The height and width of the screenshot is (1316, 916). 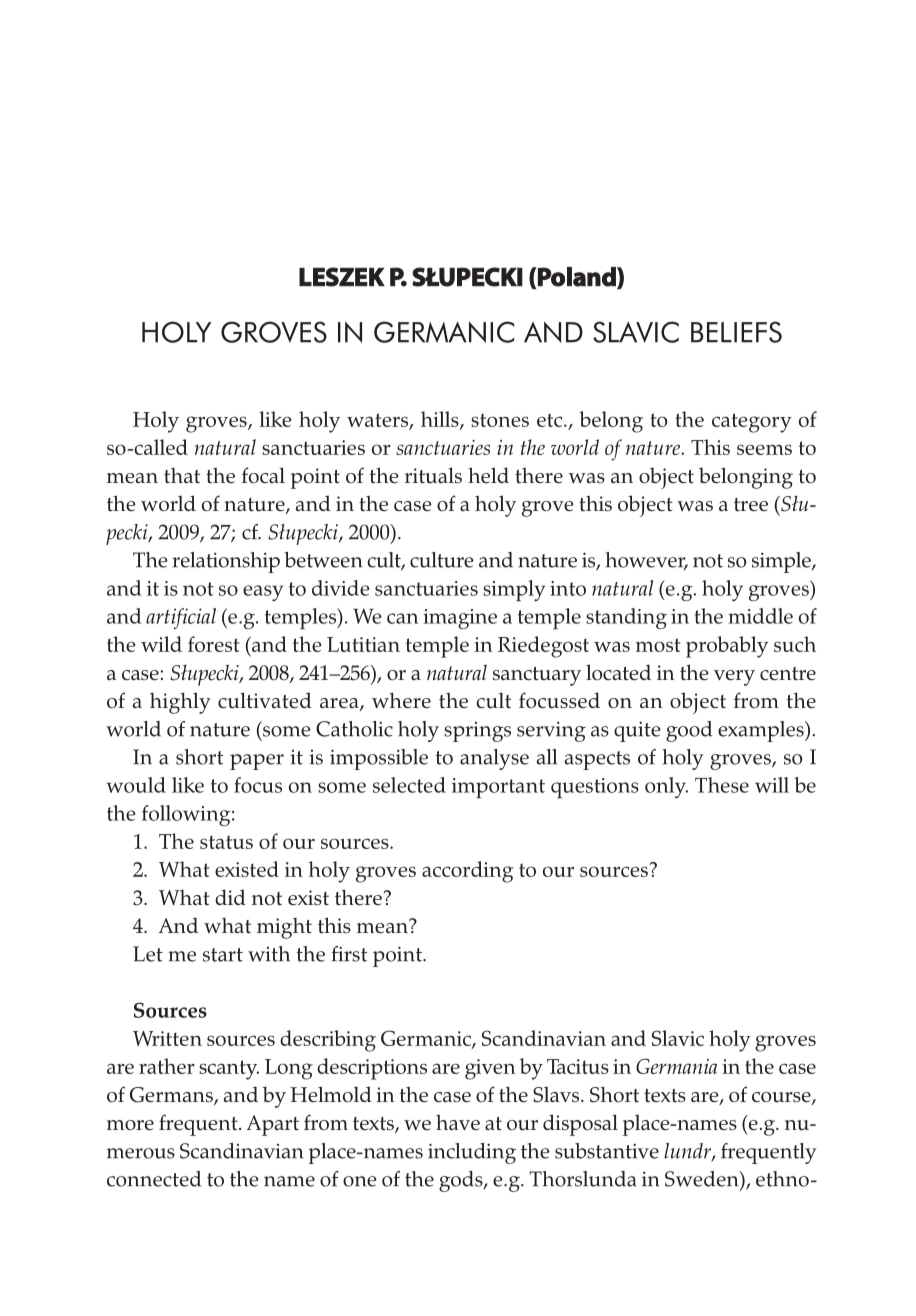 I want to click on BELIEFS, so click(x=736, y=332).
